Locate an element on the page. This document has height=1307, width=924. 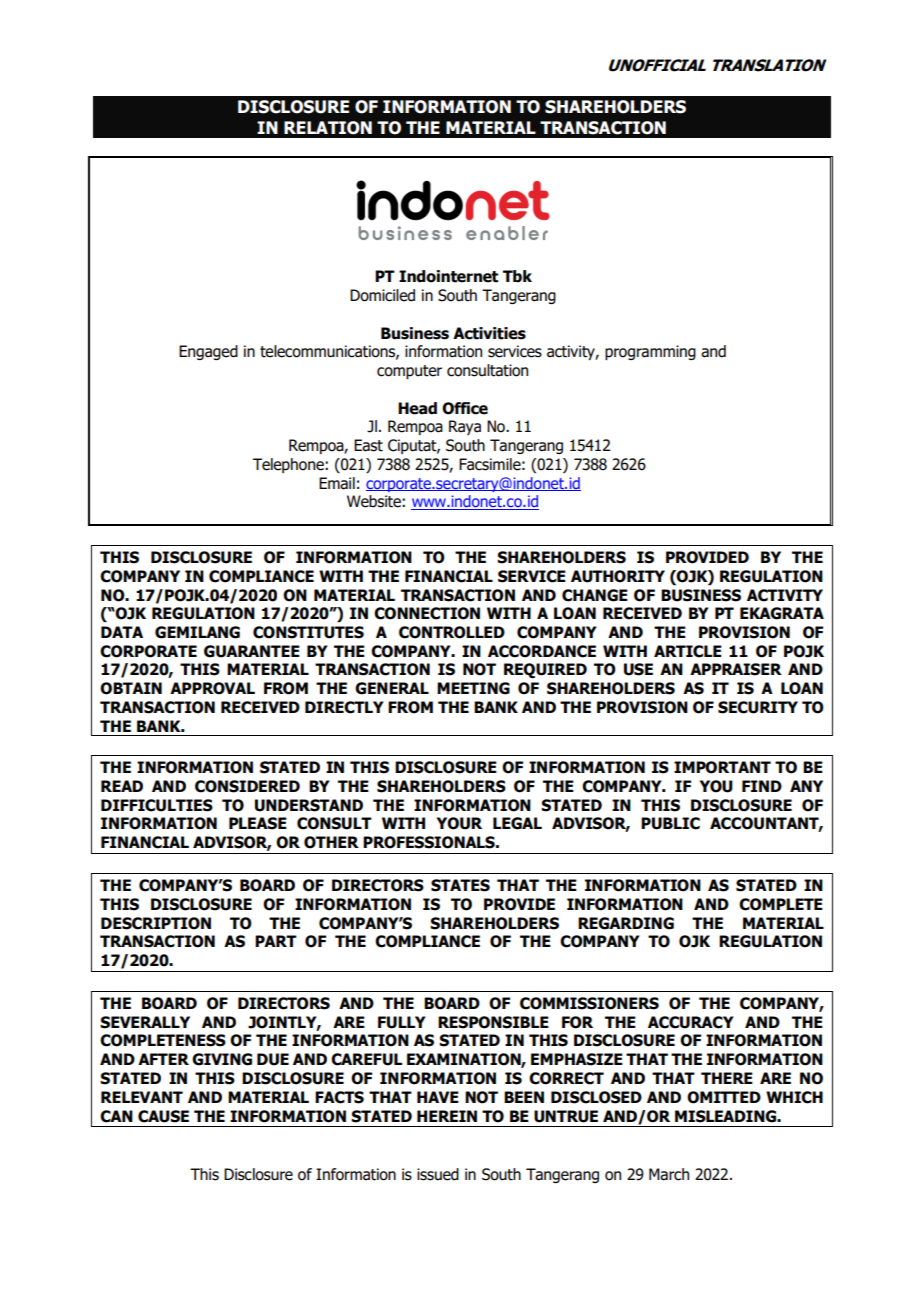
HEREIN is located at coordinates (447, 1116).
